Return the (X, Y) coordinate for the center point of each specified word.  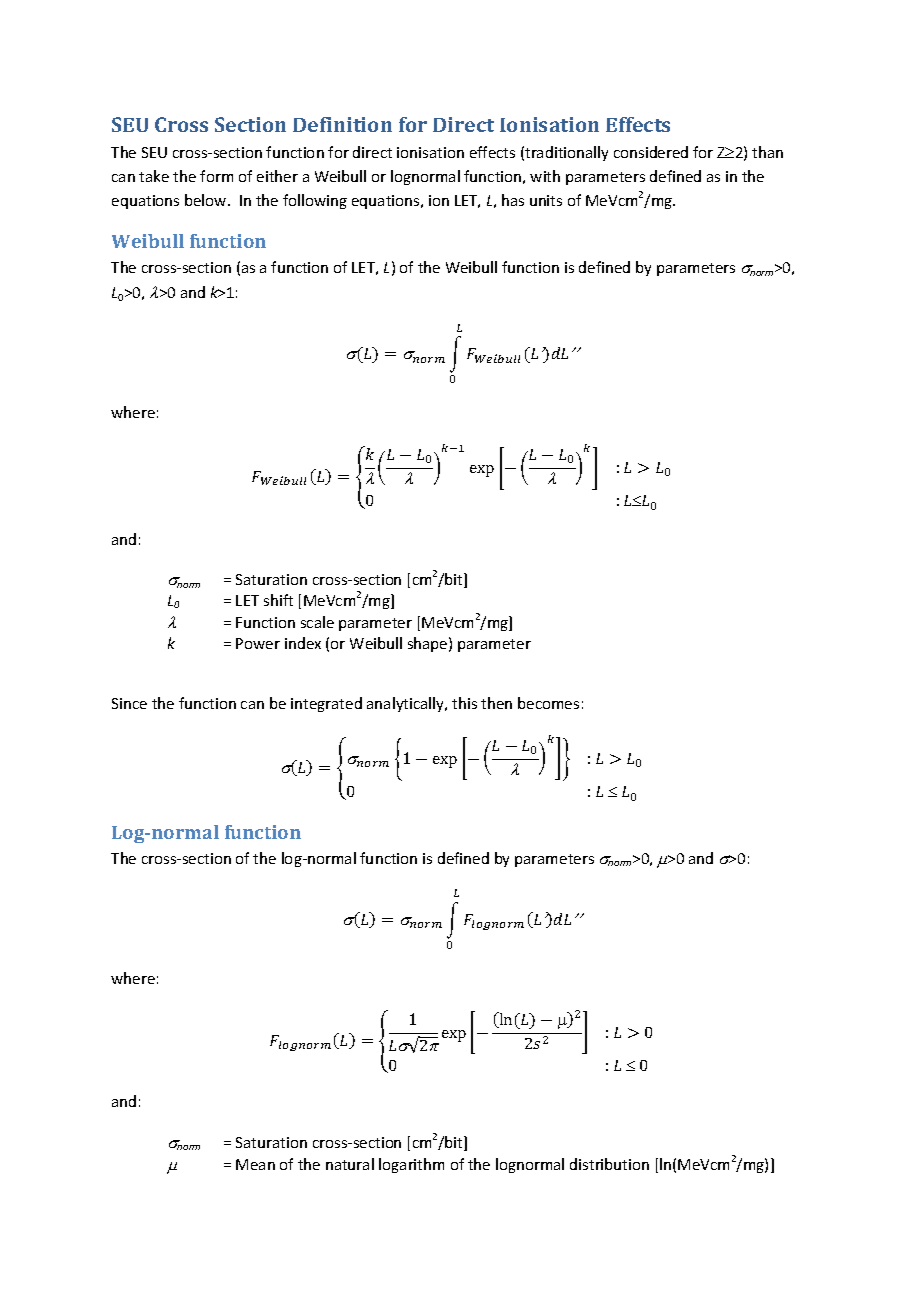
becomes (548, 703)
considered (651, 152)
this (464, 703)
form (216, 176)
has (513, 200)
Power (258, 643)
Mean (255, 1164)
